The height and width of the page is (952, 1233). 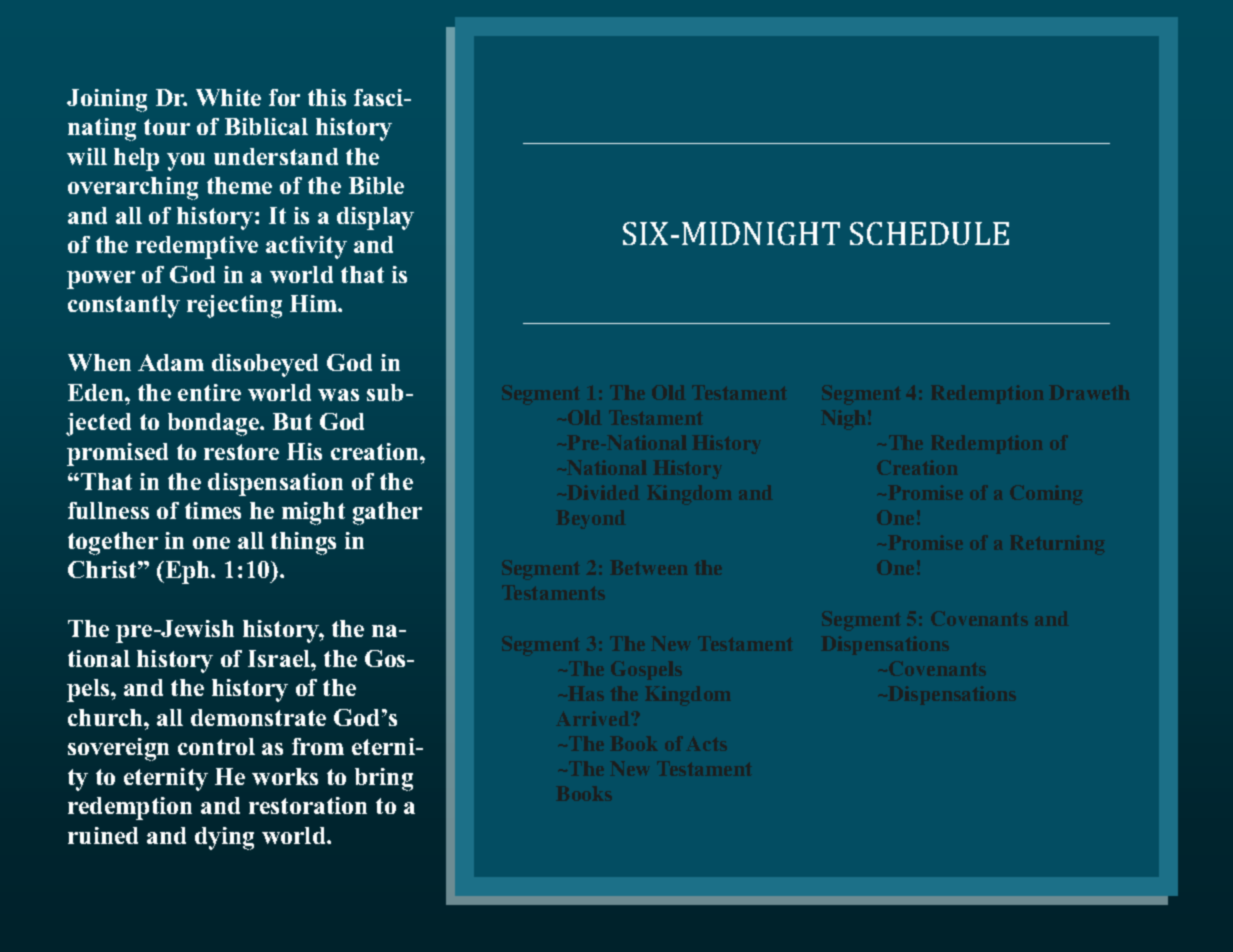 I want to click on this, so click(x=327, y=97).
